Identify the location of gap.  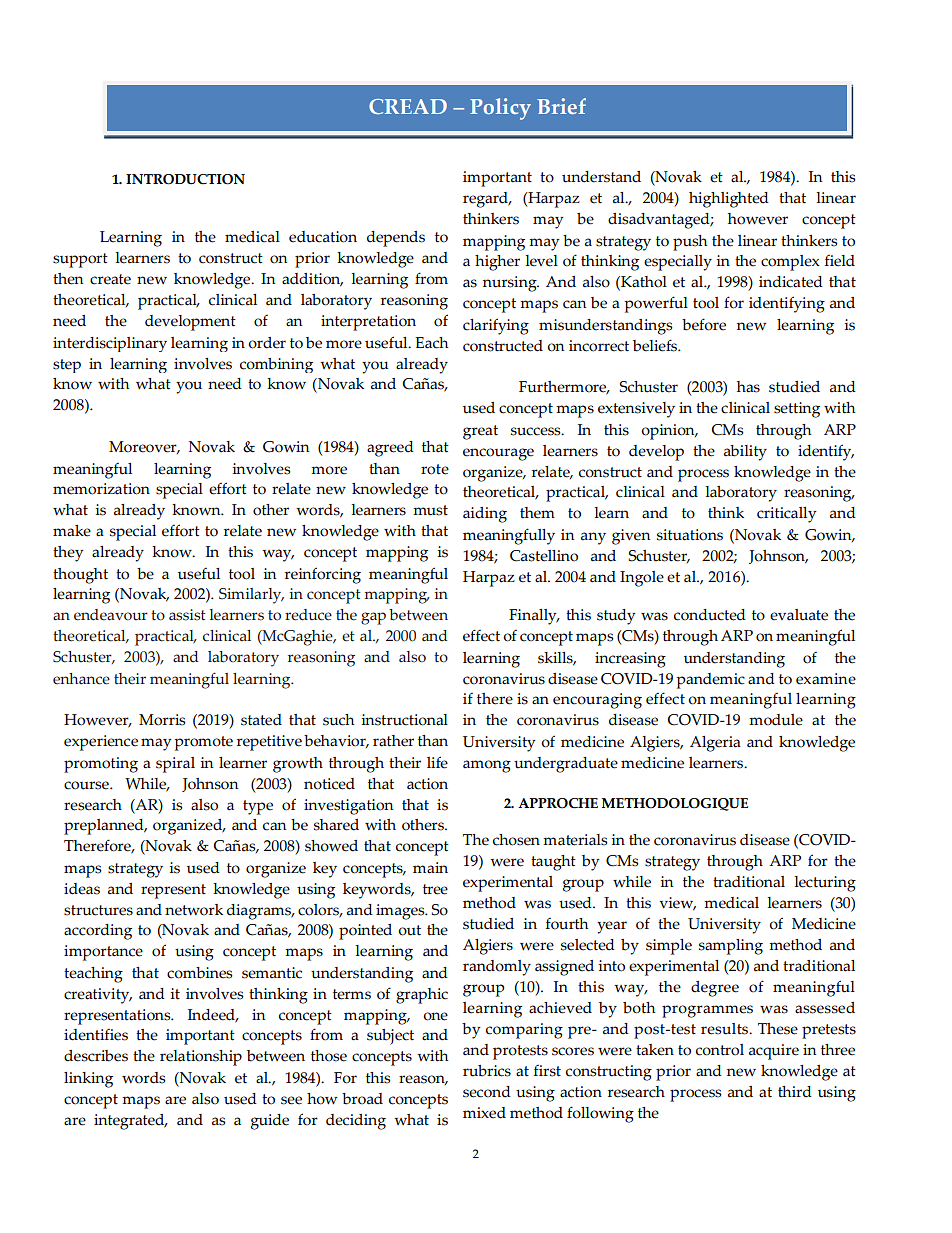
(373, 618).
